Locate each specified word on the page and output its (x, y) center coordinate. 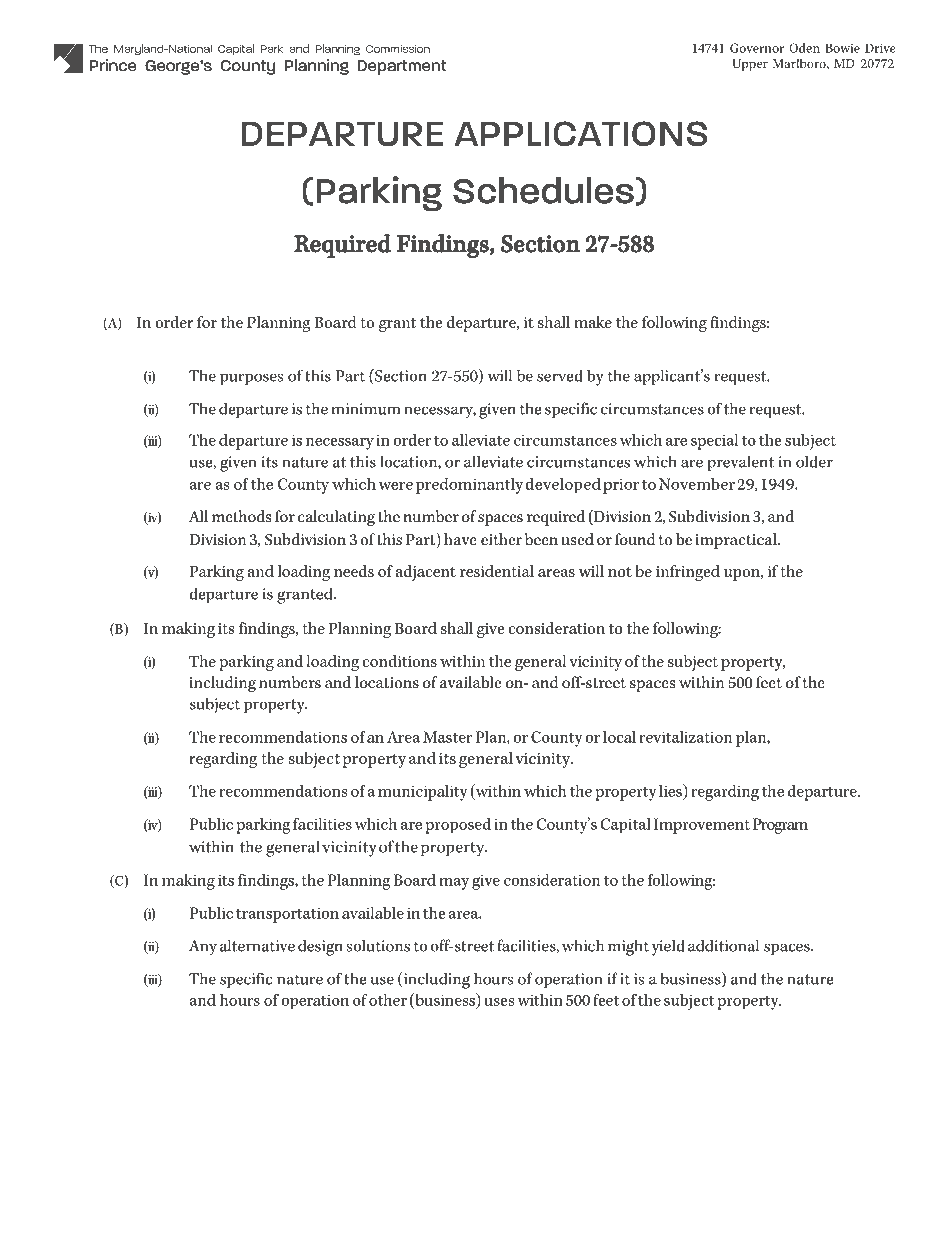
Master (447, 737)
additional (723, 945)
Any (203, 948)
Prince (113, 65)
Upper (750, 65)
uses (499, 1002)
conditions (399, 661)
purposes (251, 379)
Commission (398, 49)
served (560, 375)
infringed (688, 573)
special (714, 442)
